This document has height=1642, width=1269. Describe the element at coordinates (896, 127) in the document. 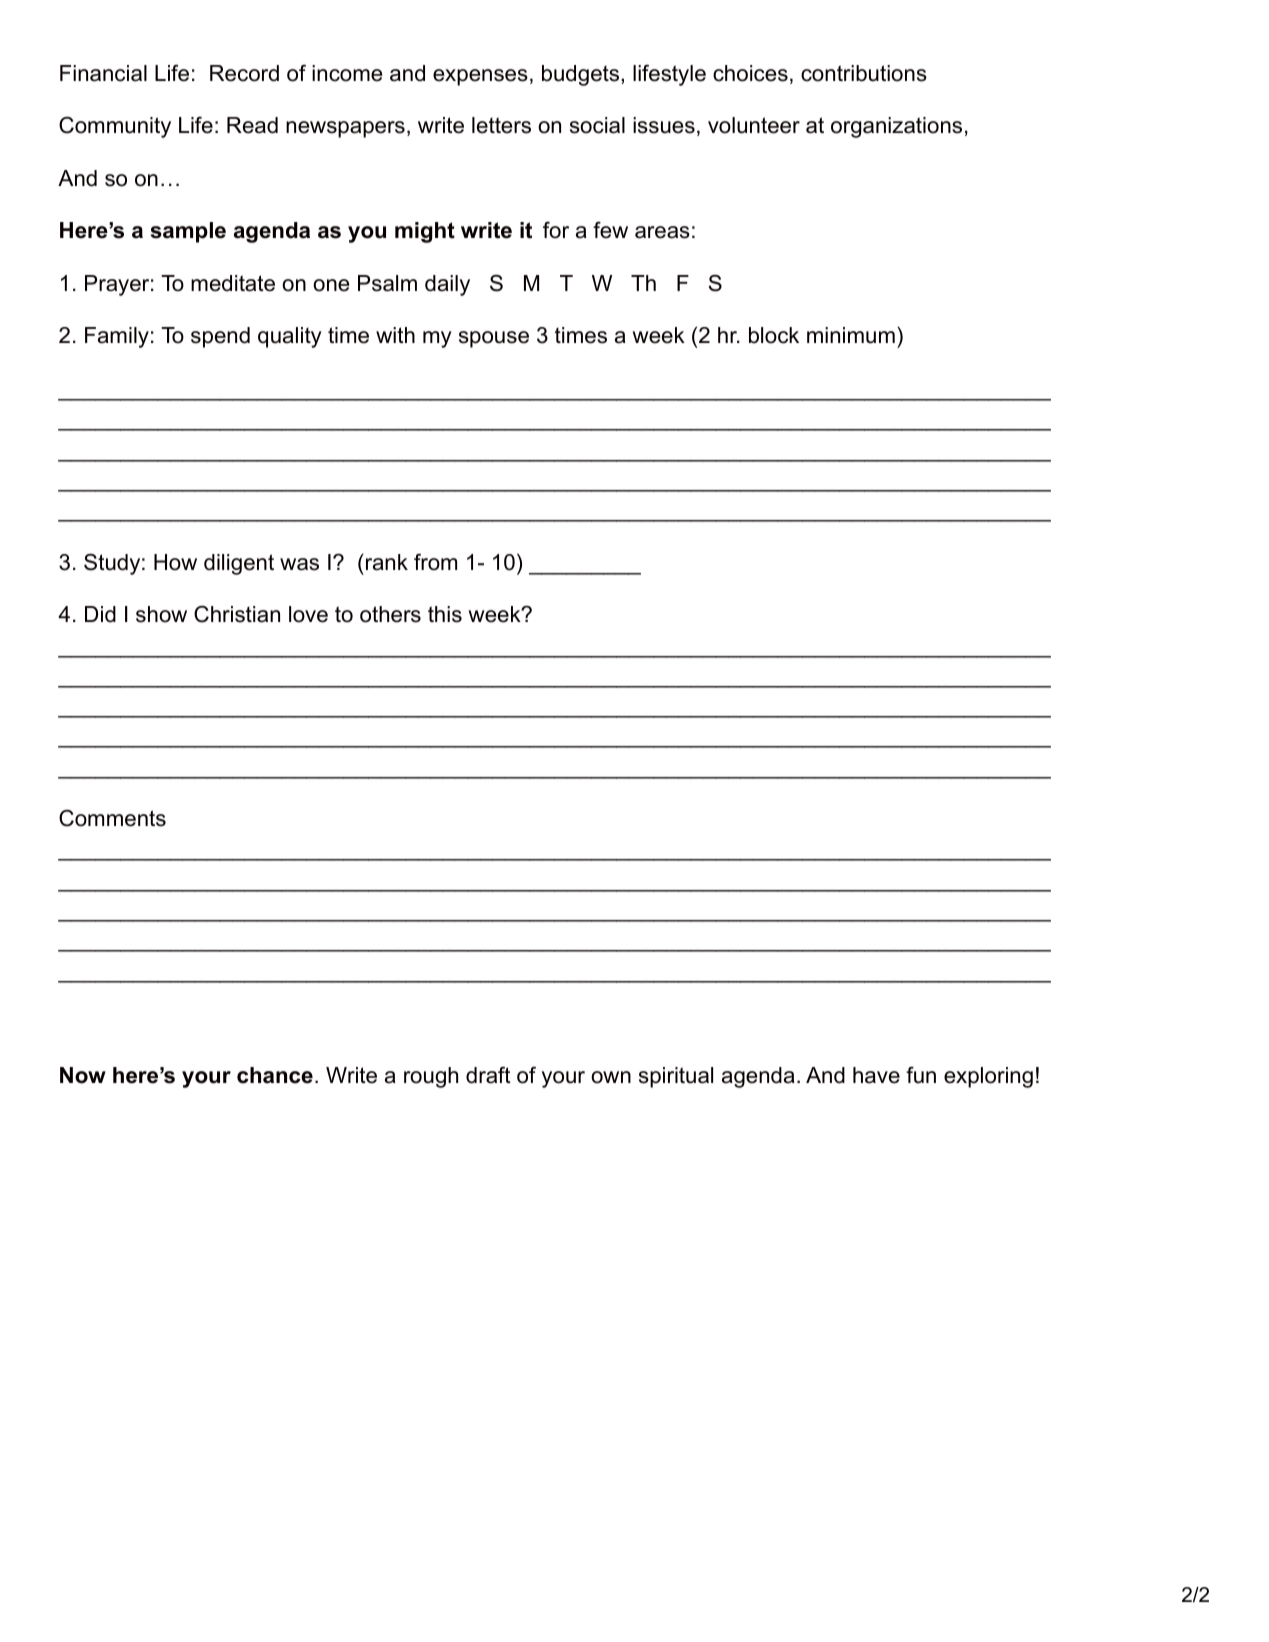

I see `organizations` at that location.
